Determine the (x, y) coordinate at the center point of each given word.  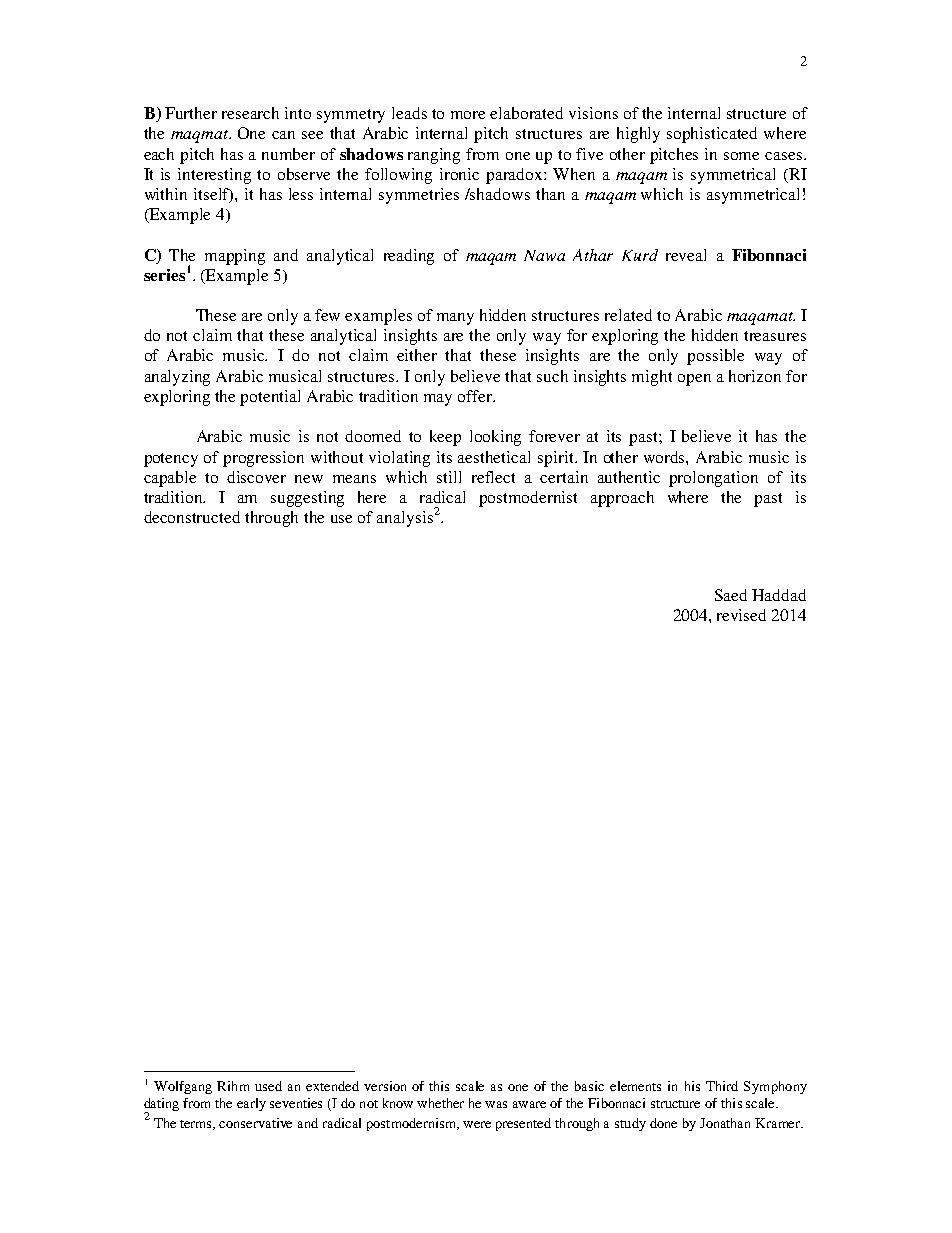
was (496, 1104)
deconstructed (192, 517)
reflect (493, 477)
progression (263, 459)
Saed (731, 595)
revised (741, 615)
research (250, 113)
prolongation (713, 479)
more (468, 115)
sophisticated (712, 135)
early (251, 1104)
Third (722, 1086)
